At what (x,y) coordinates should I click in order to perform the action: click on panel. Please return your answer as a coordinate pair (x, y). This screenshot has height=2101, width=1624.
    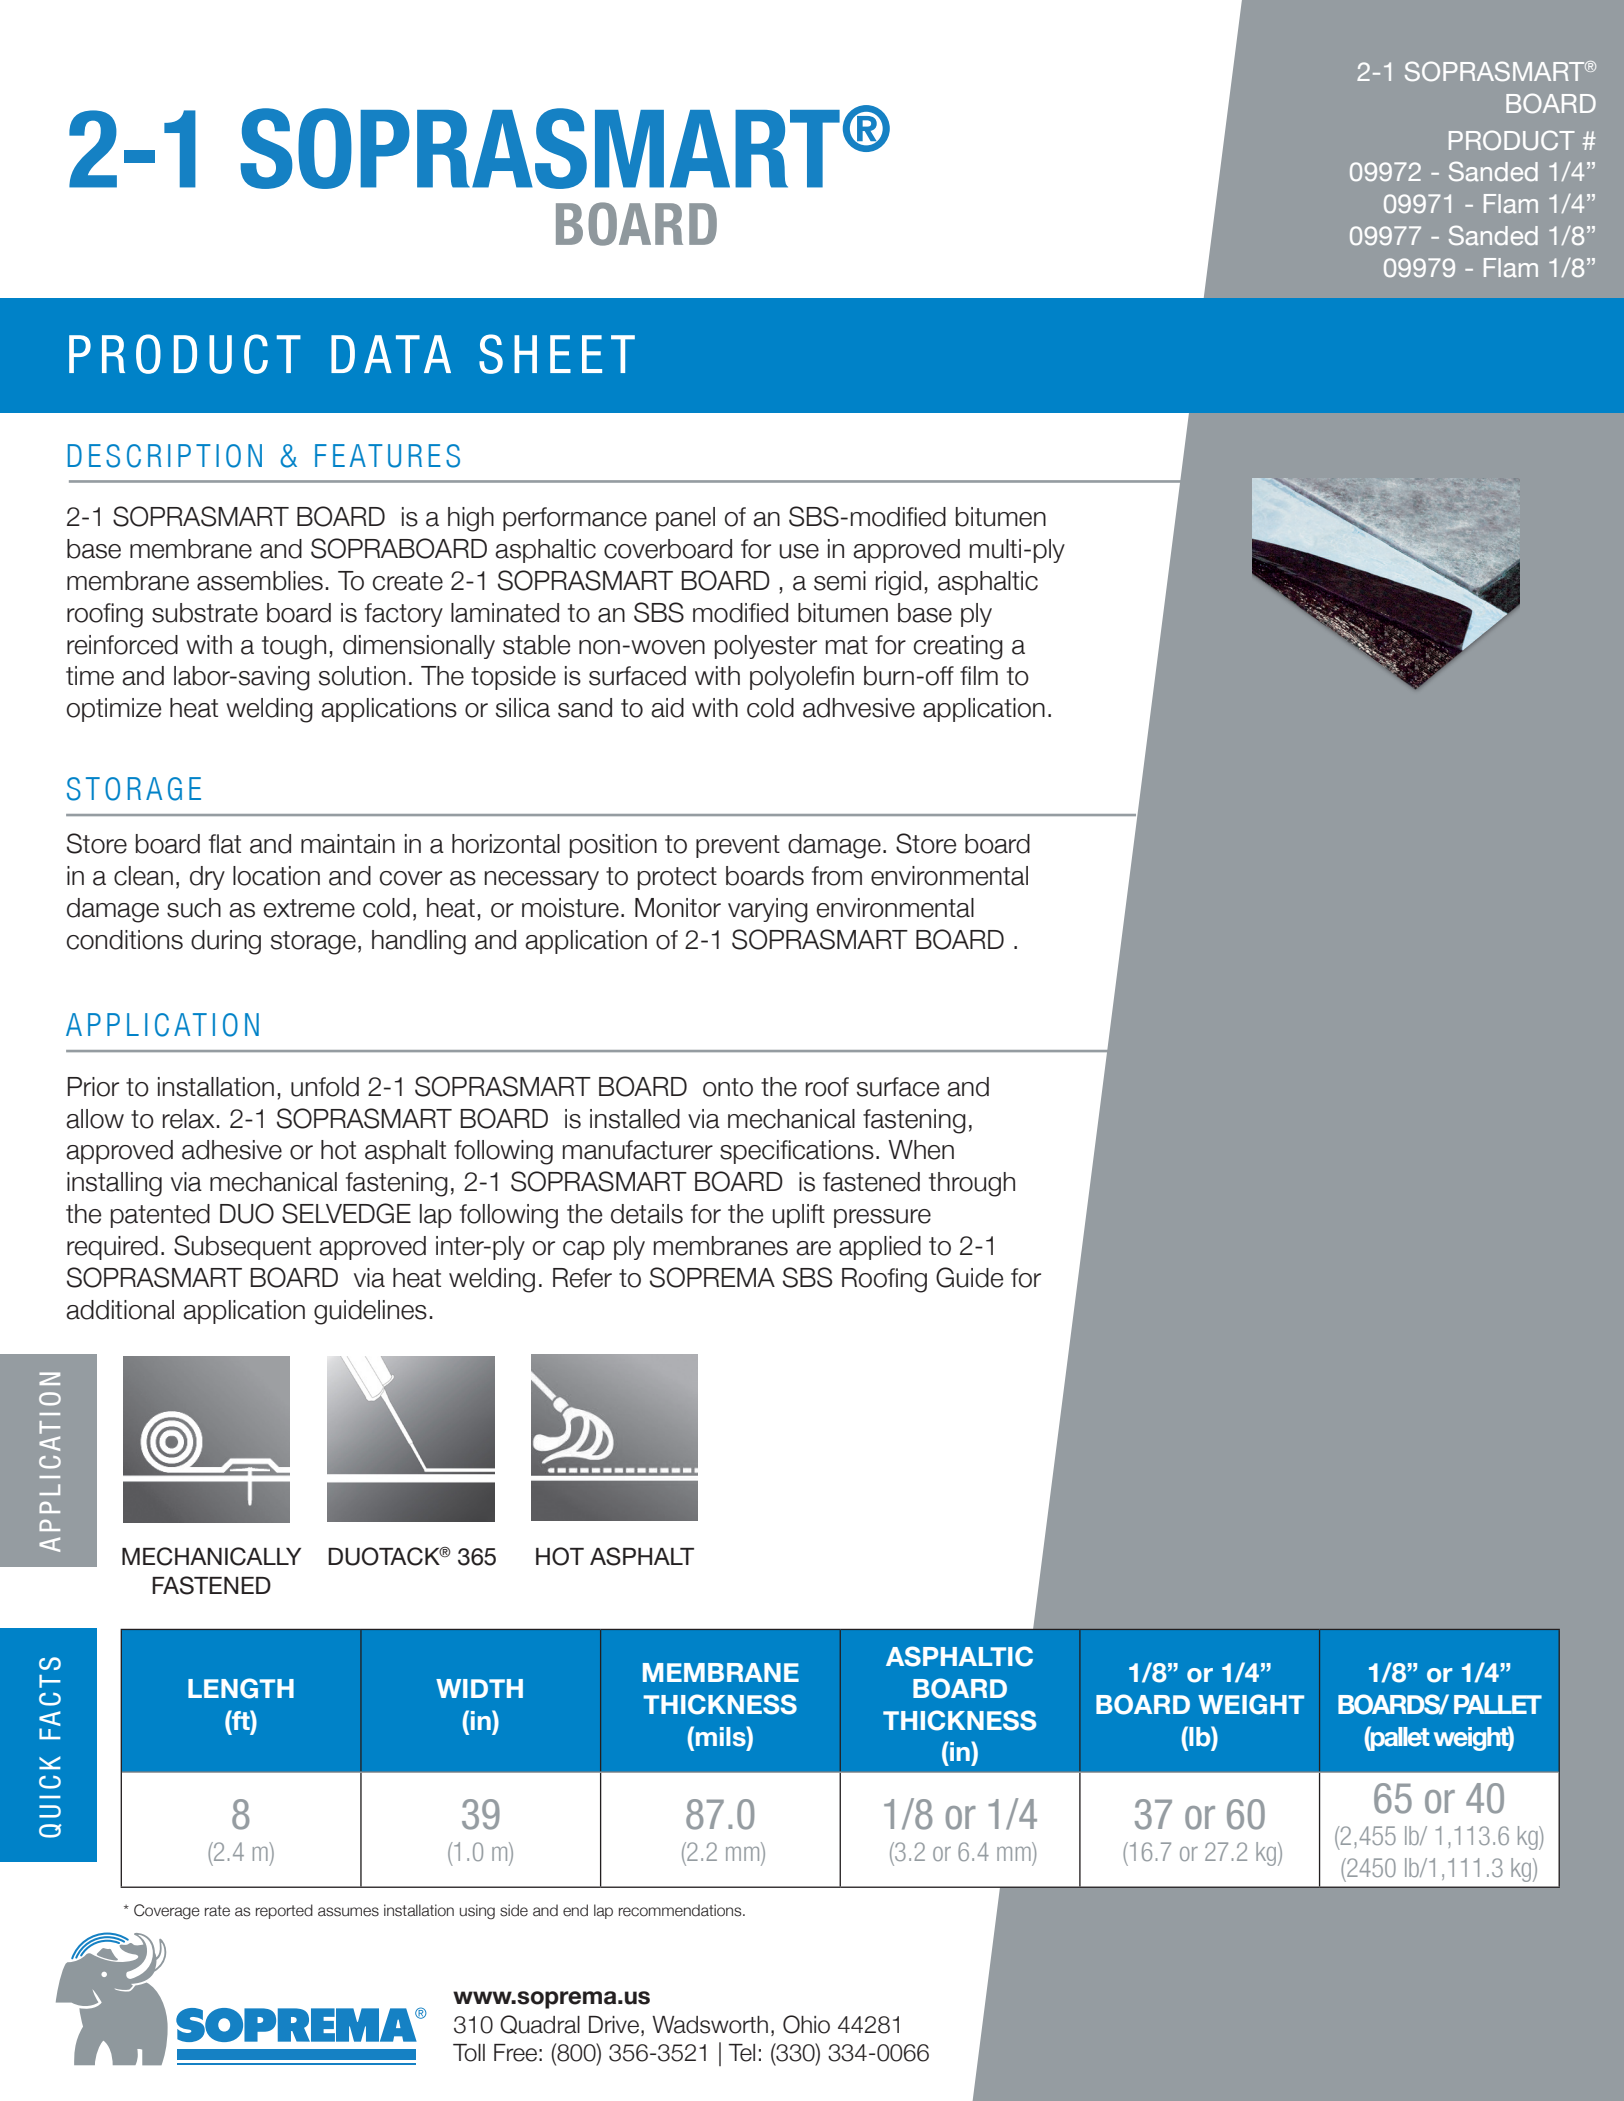
    Looking at the image, I should click on (685, 519).
